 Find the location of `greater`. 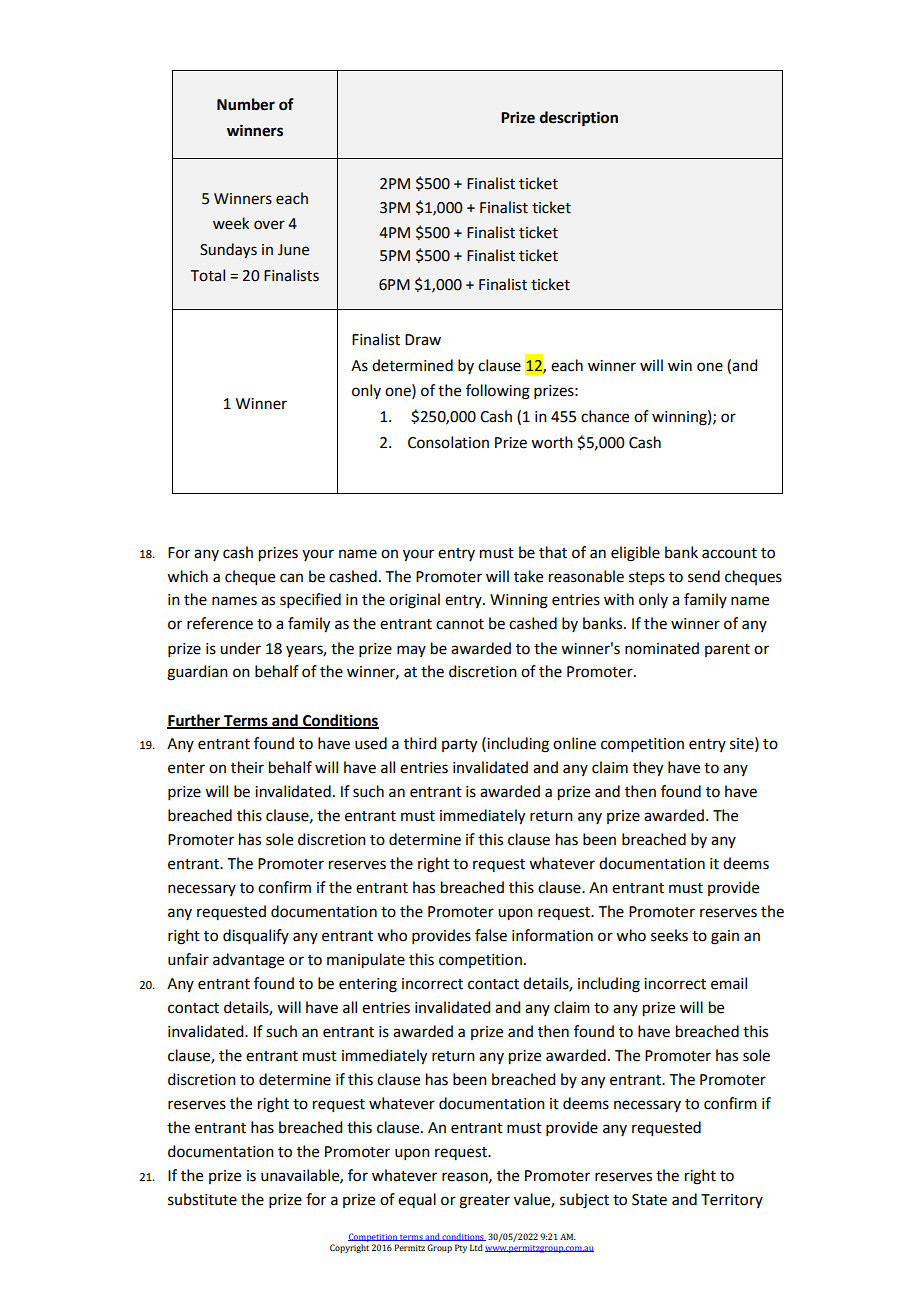

greater is located at coordinates (484, 1202).
